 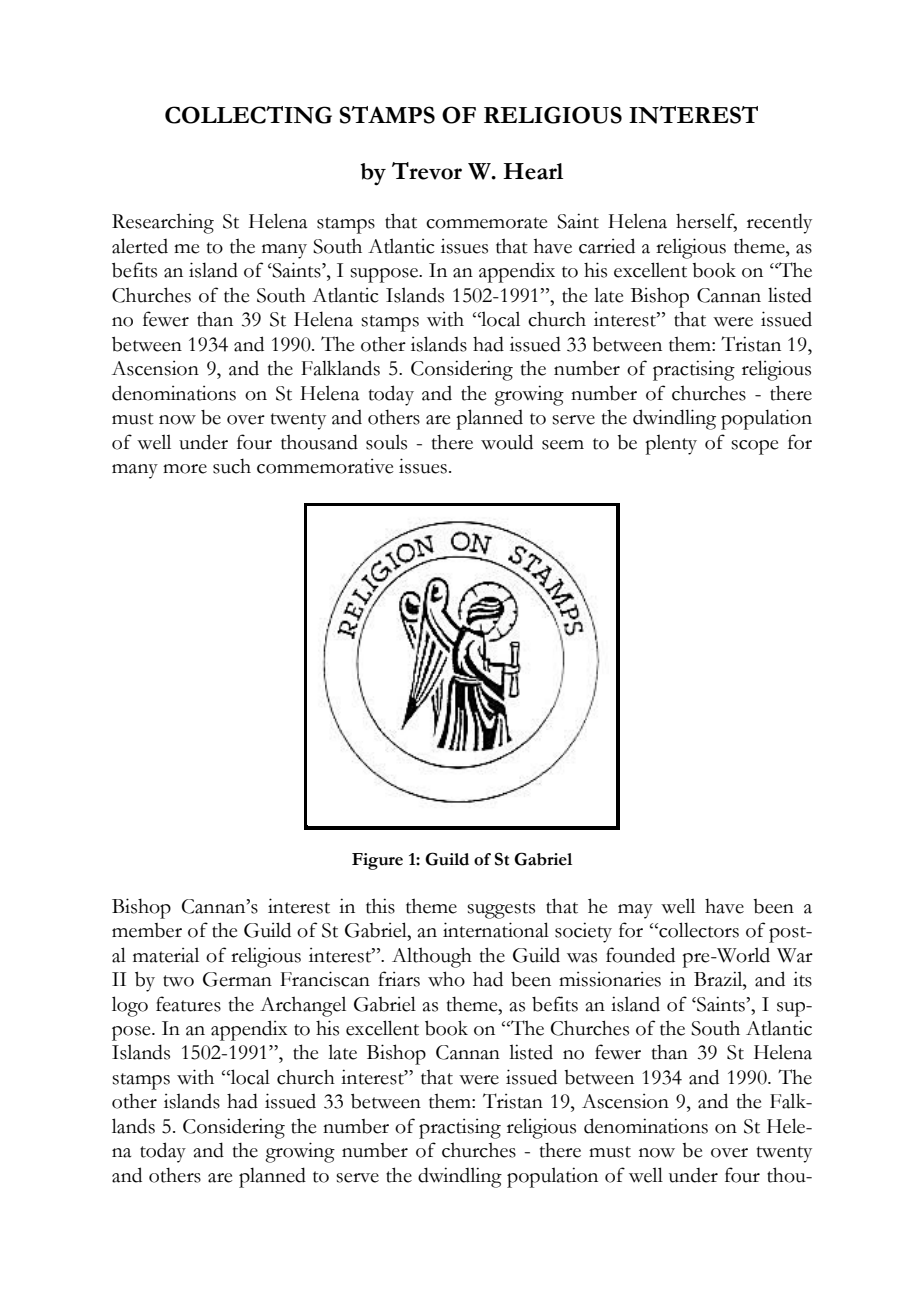 What do you see at coordinates (755, 447) in the page?
I see `scope` at bounding box center [755, 447].
